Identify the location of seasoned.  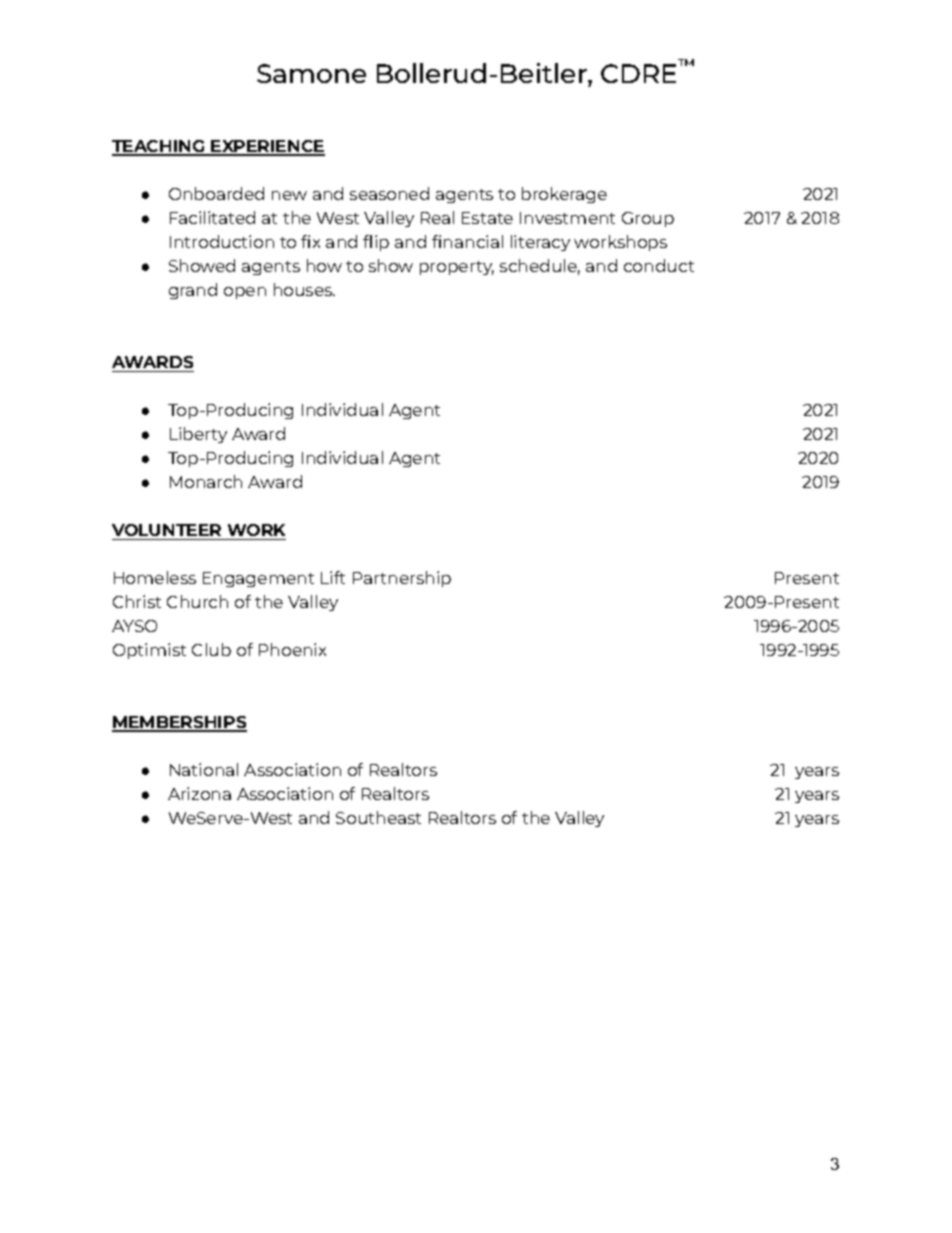
(389, 193).
